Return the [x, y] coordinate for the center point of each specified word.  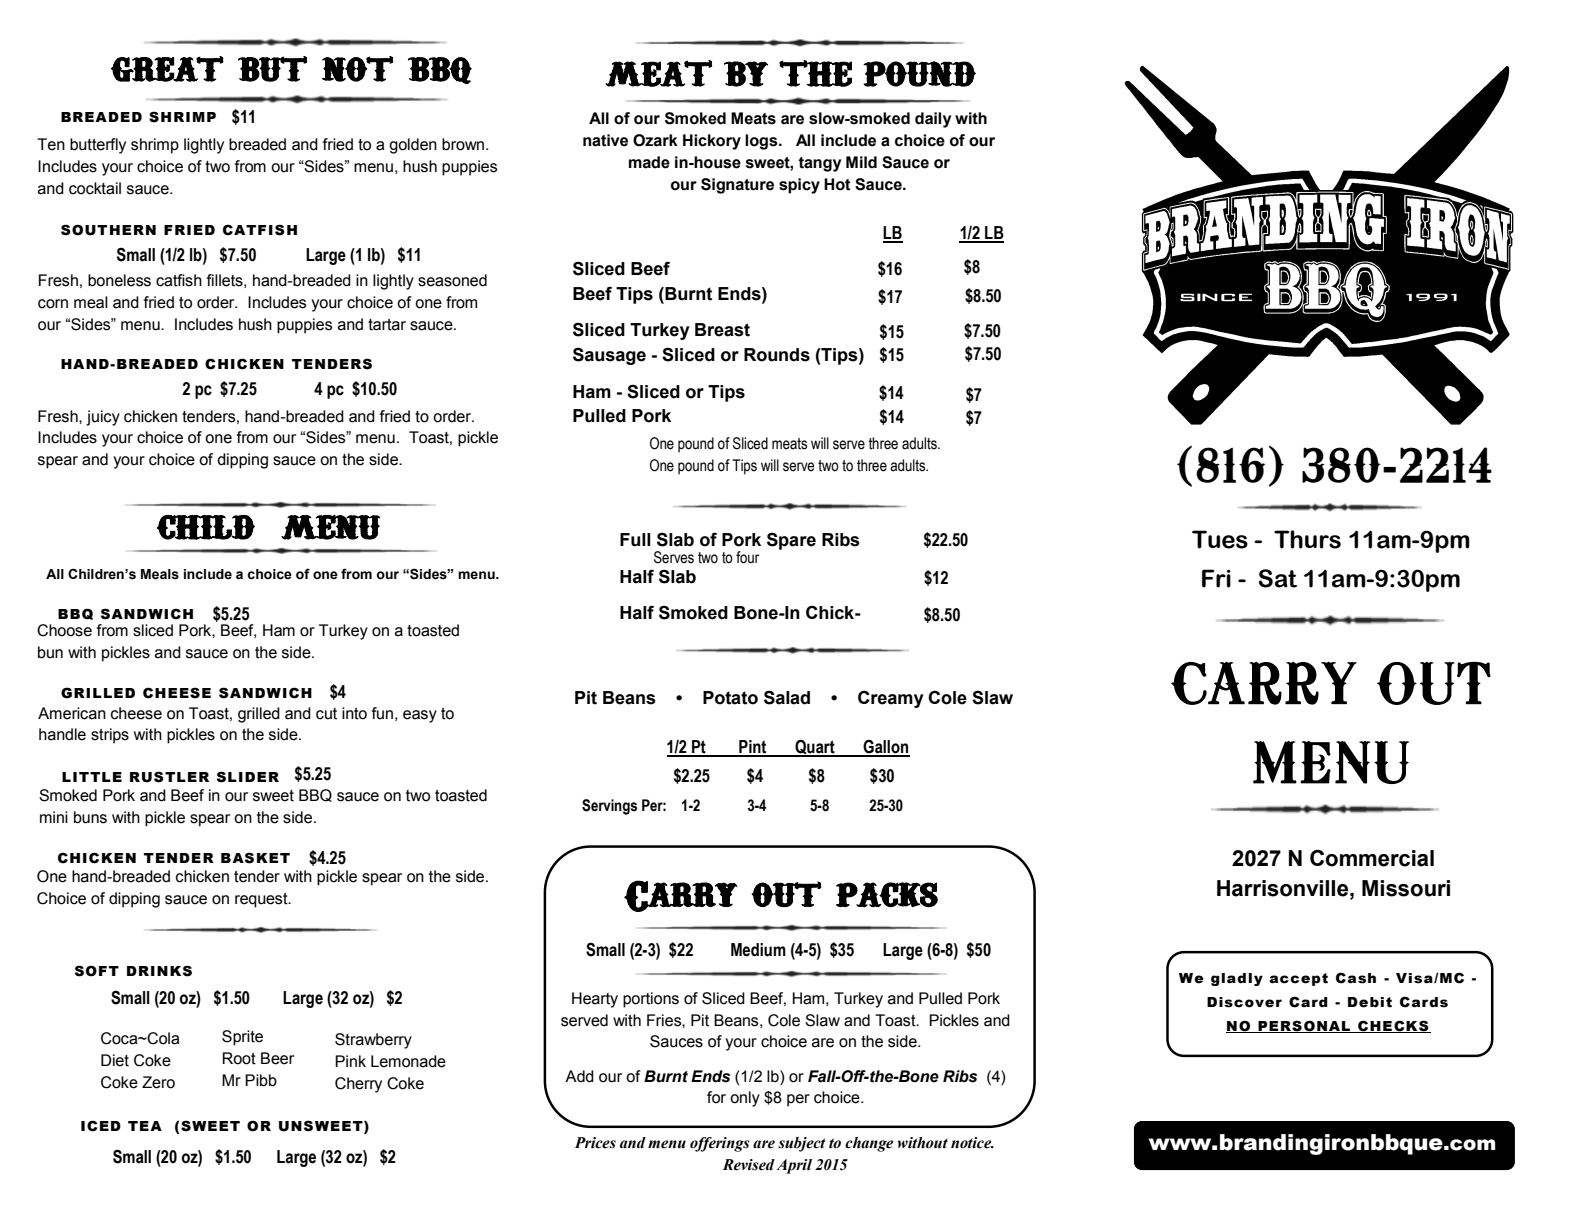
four [748, 557]
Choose [64, 630]
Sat [1278, 578]
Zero [158, 1082]
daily [933, 120]
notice [972, 1143]
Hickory [712, 142]
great [167, 69]
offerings [720, 1144]
